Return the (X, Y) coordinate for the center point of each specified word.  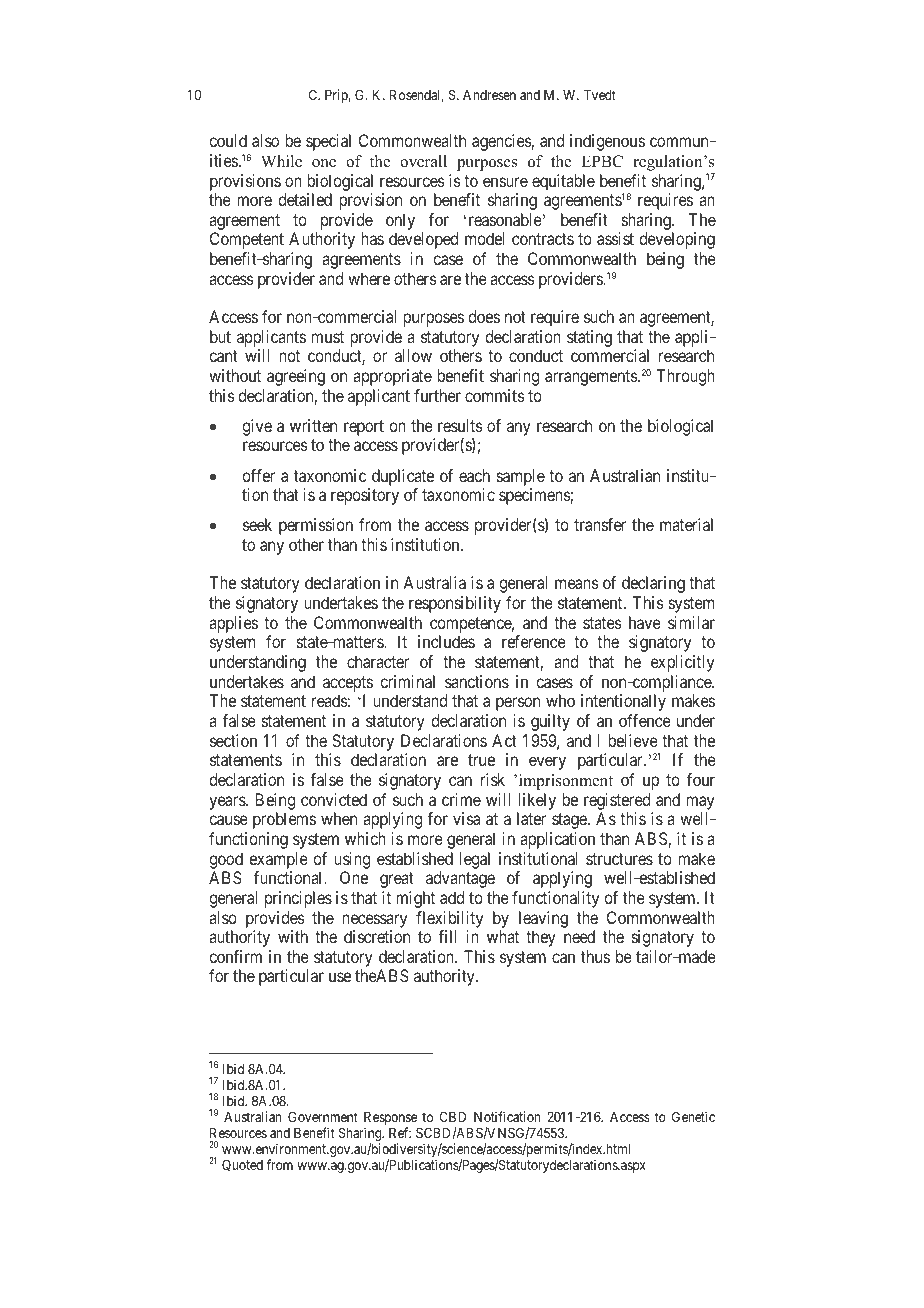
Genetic (693, 1116)
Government (323, 1116)
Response (390, 1120)
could (228, 140)
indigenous (607, 142)
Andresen (489, 95)
